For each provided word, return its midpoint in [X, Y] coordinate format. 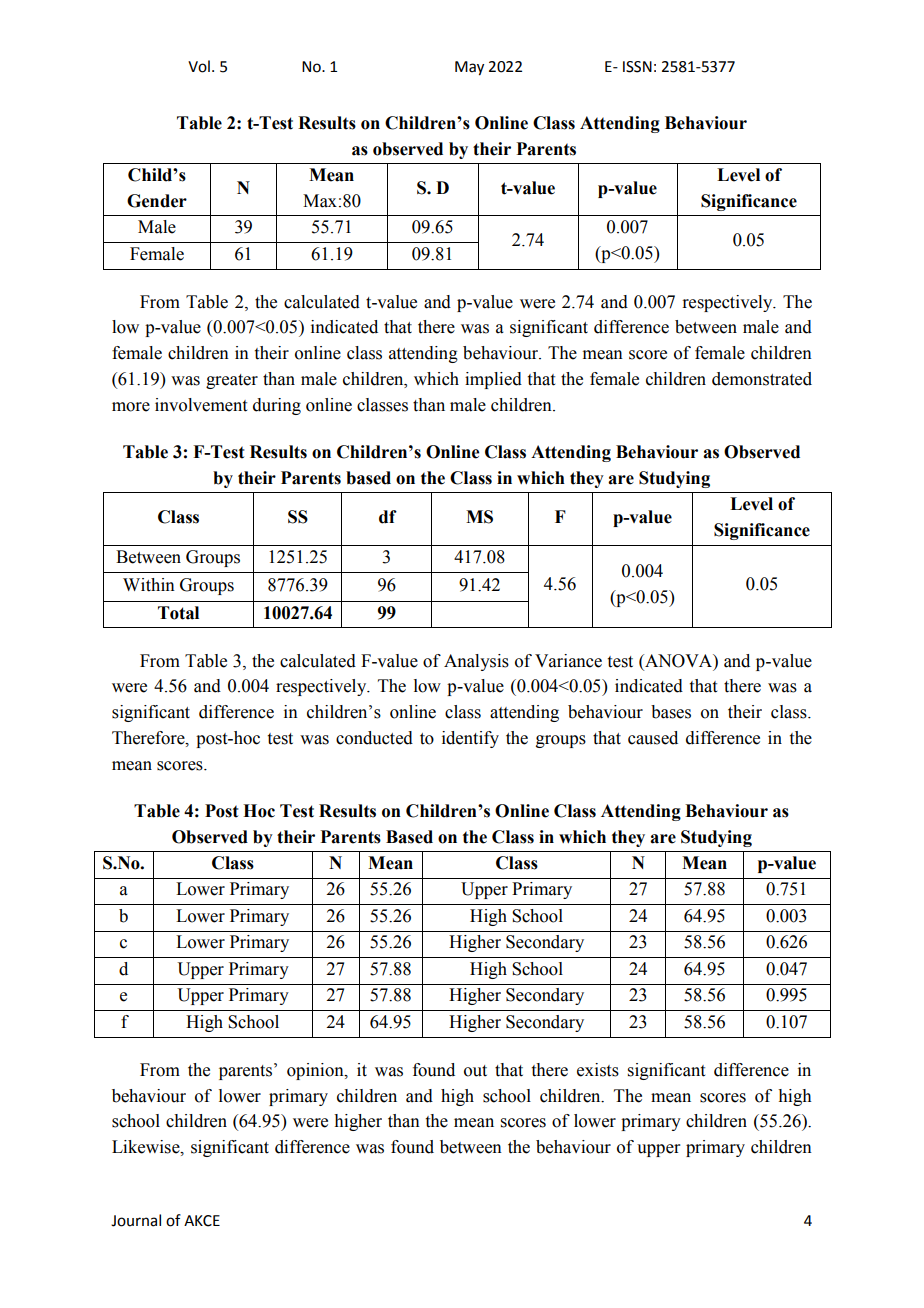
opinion [316, 1071]
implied [493, 380]
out [475, 1071]
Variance [568, 661]
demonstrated [762, 379]
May [469, 68]
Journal [136, 1220]
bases [671, 712]
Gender [157, 201]
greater [232, 381]
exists [598, 1070]
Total [178, 613]
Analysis [476, 662]
